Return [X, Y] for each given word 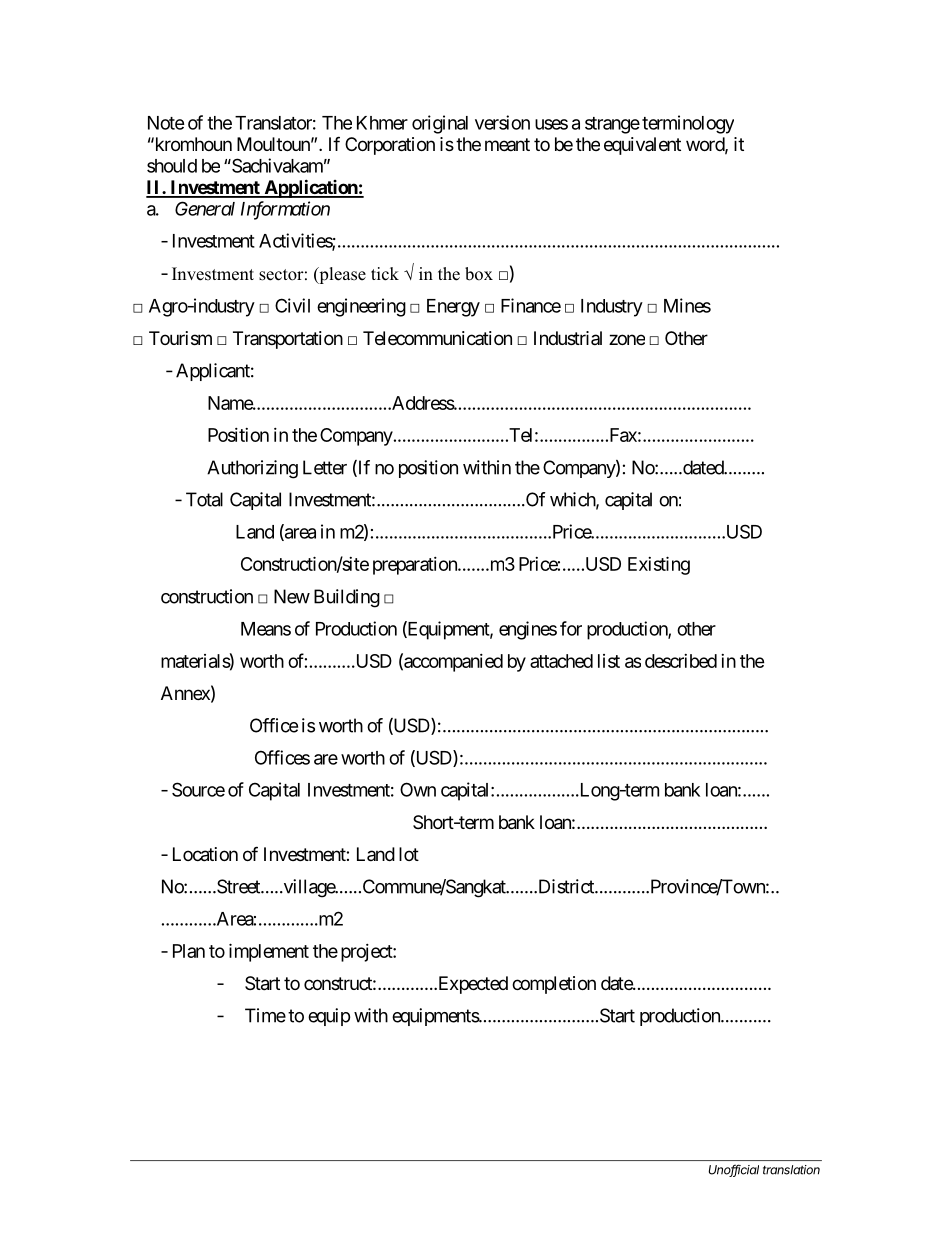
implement [269, 952]
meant [507, 144]
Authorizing [252, 469]
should [172, 166]
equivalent [642, 146]
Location [205, 854]
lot [409, 854]
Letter [325, 467]
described [681, 661]
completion [554, 985]
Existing [659, 565]
